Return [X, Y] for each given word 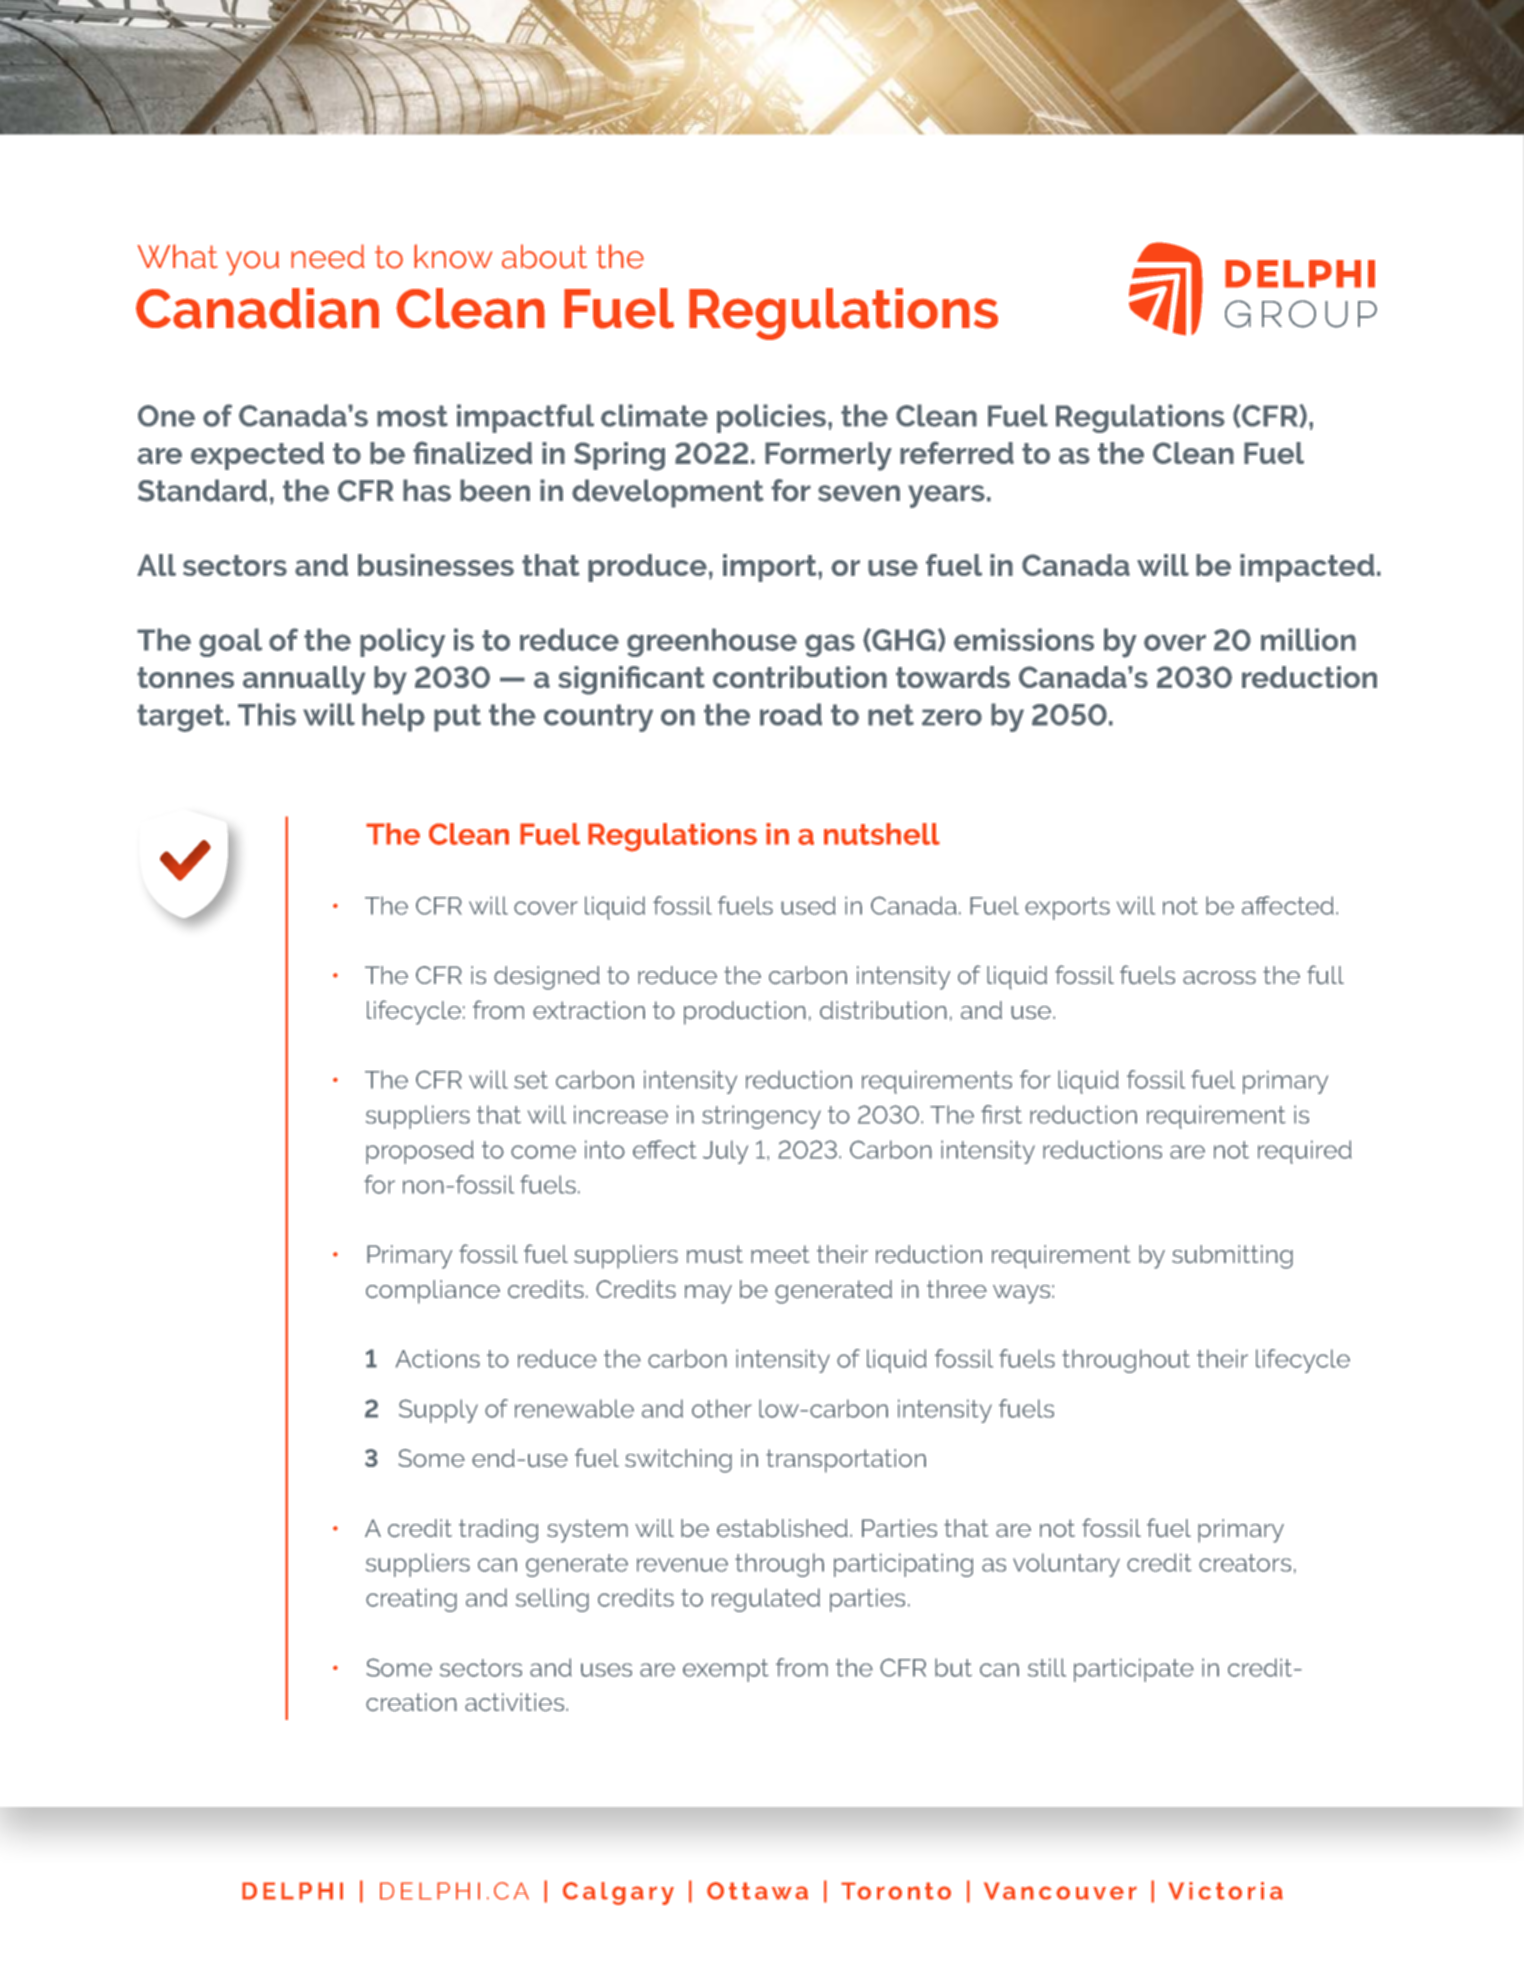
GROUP [1301, 314]
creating [411, 1600]
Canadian [257, 308]
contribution [800, 677]
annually [304, 680]
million [1308, 639]
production [745, 1013]
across [1219, 978]
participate [1134, 1670]
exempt [726, 1670]
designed [547, 978]
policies [771, 418]
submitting [1232, 1257]
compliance [433, 1292]
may [708, 1294]
